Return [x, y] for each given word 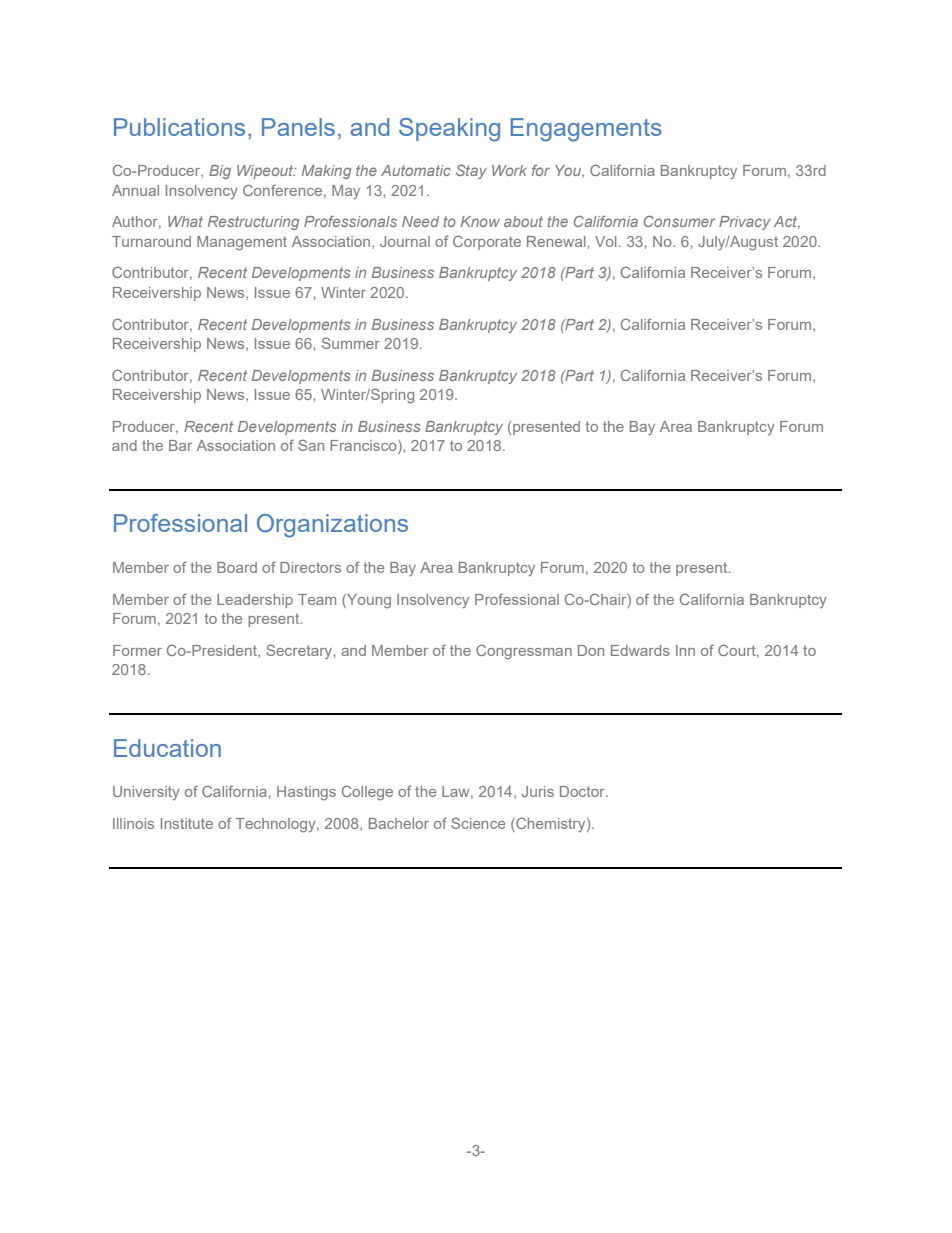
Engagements [586, 130]
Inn [685, 650]
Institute [187, 823]
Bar [180, 445]
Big [220, 172]
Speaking [449, 130]
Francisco [364, 447]
